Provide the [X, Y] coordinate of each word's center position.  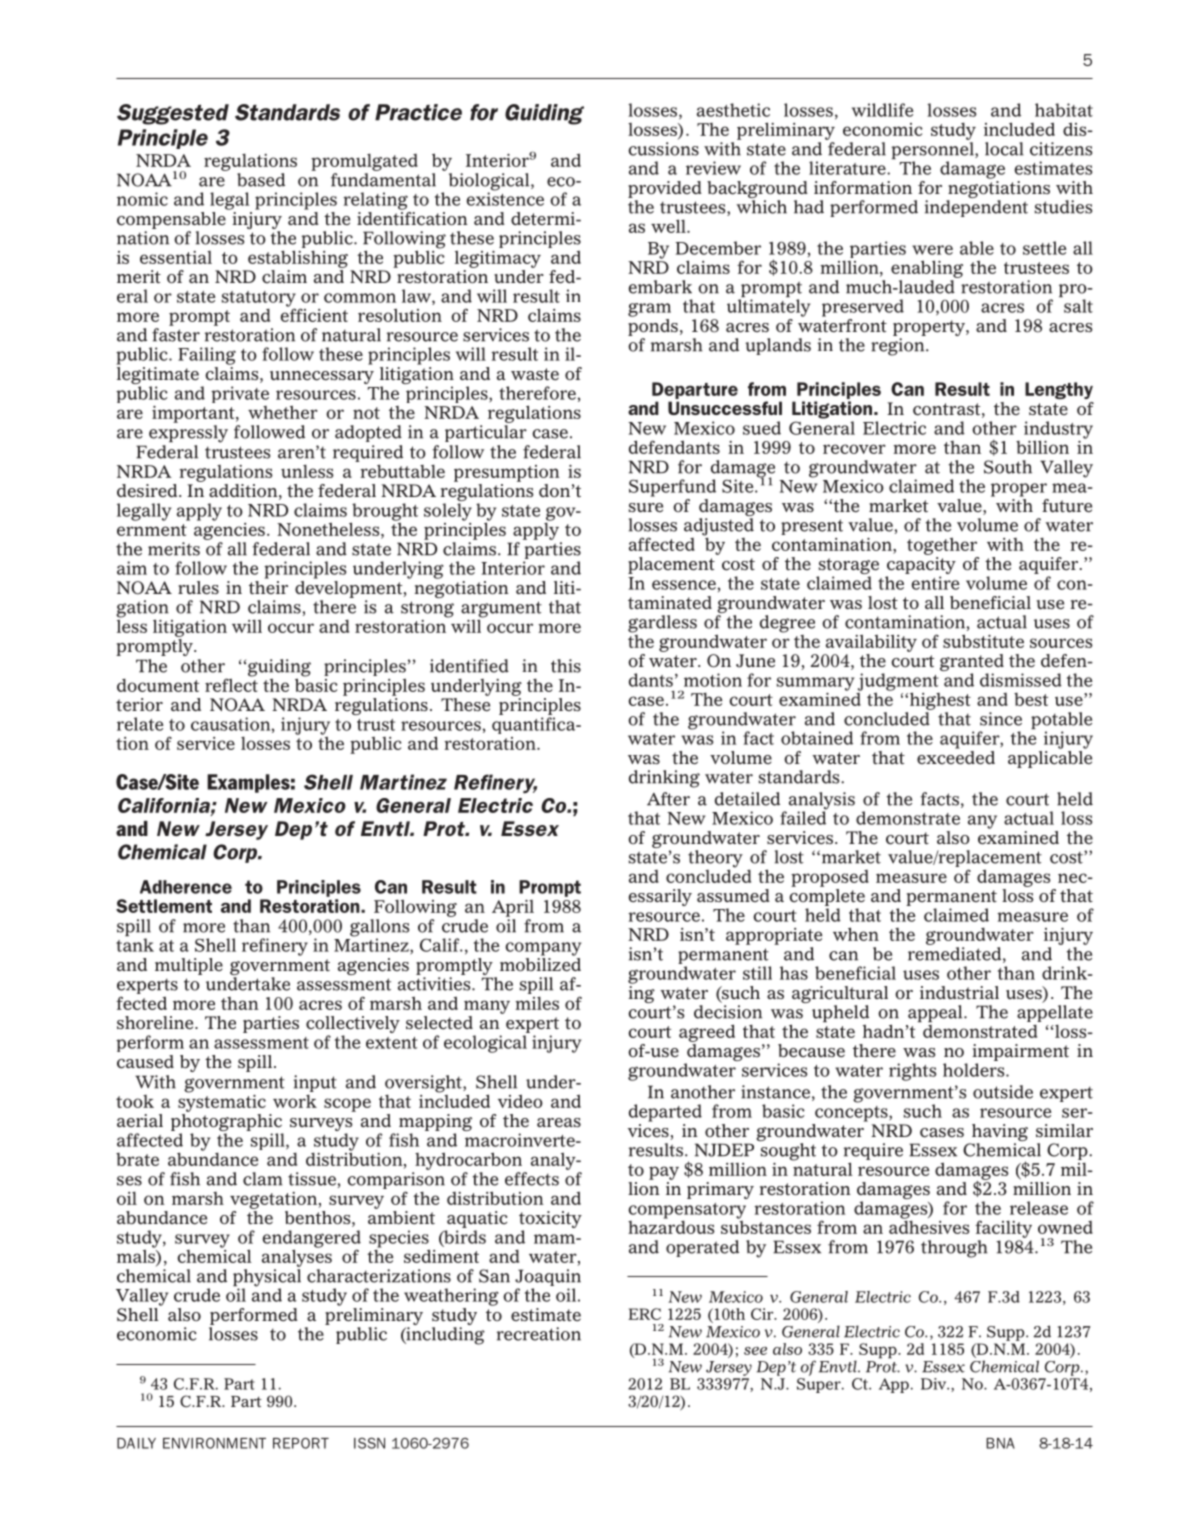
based [261, 180]
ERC [644, 1314]
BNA [1000, 1443]
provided [665, 189]
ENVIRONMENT [214, 1443]
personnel [934, 152]
